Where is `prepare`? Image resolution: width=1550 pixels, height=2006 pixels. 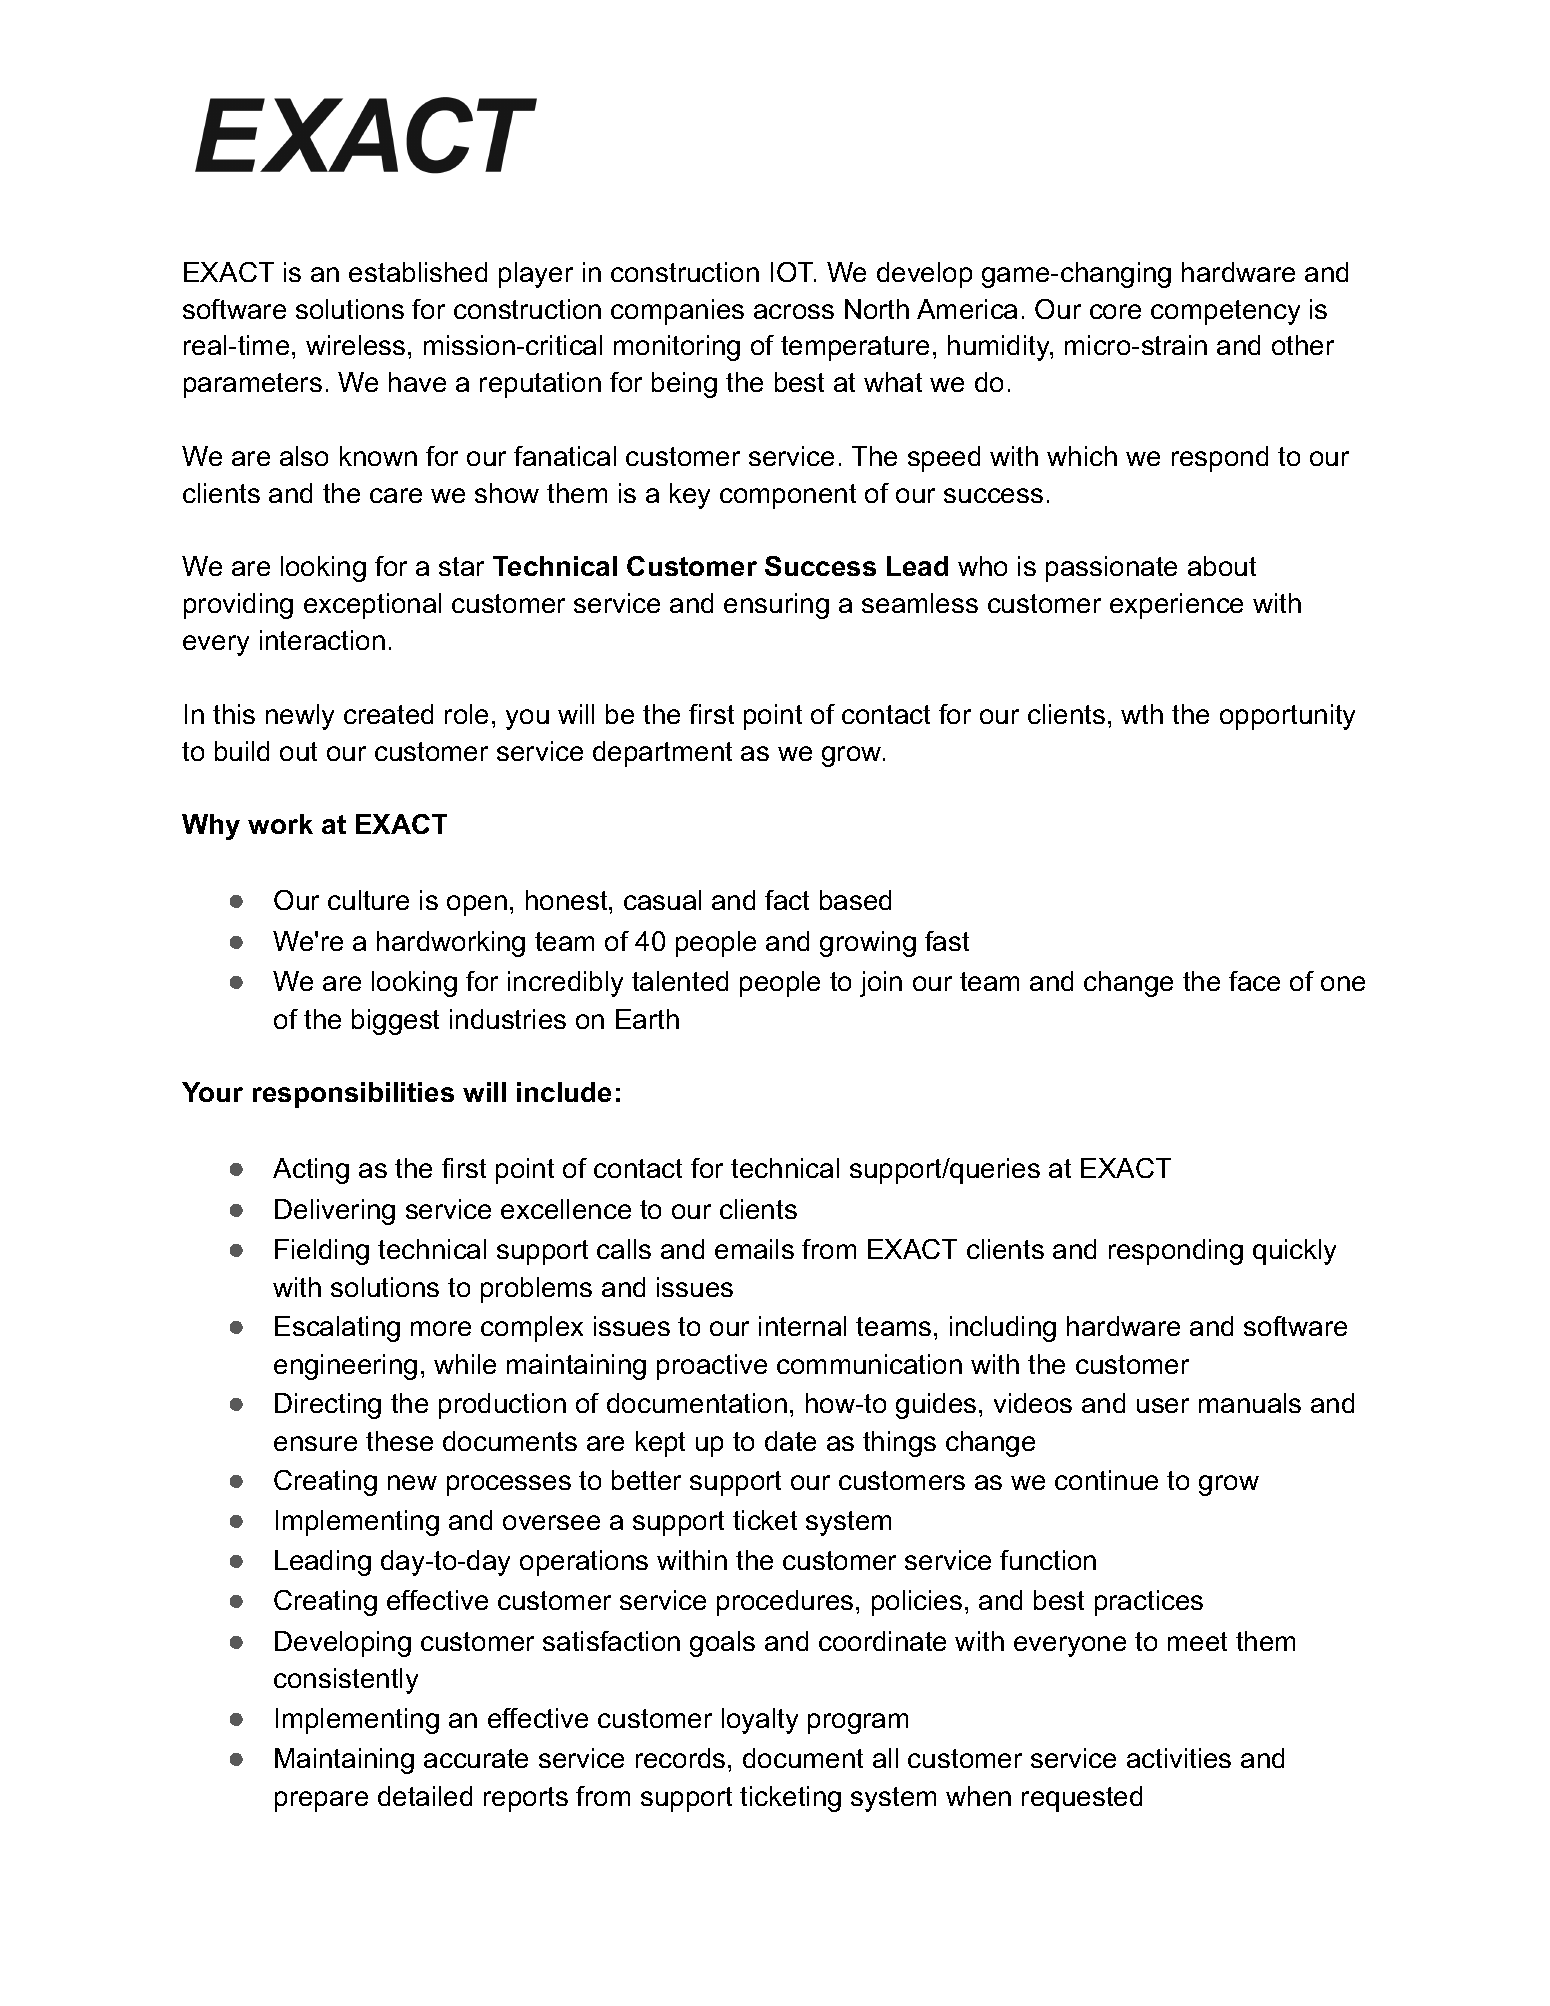
prepare is located at coordinates (321, 1801).
